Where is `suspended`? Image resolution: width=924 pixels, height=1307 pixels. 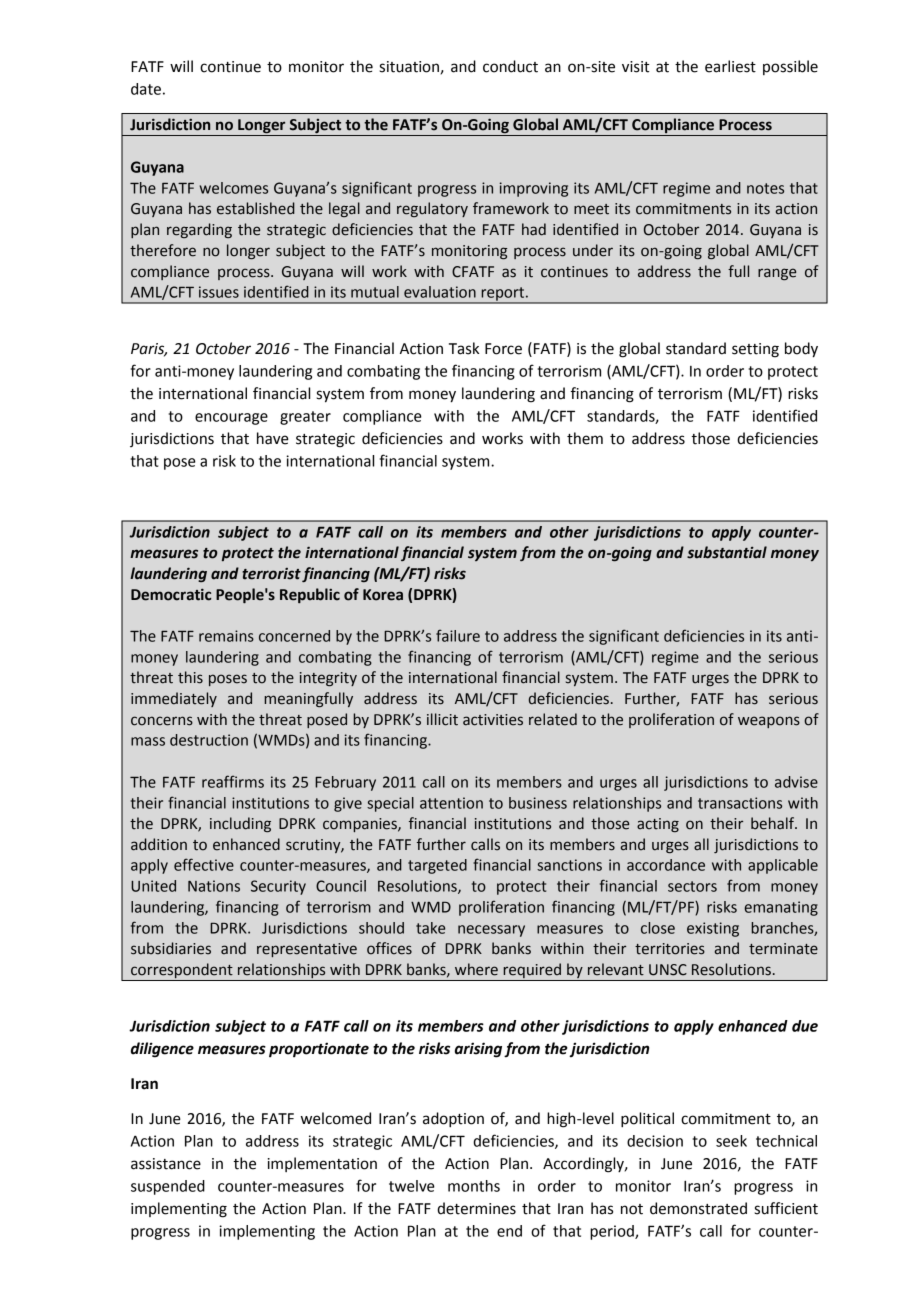 suspended is located at coordinates (168, 1187).
